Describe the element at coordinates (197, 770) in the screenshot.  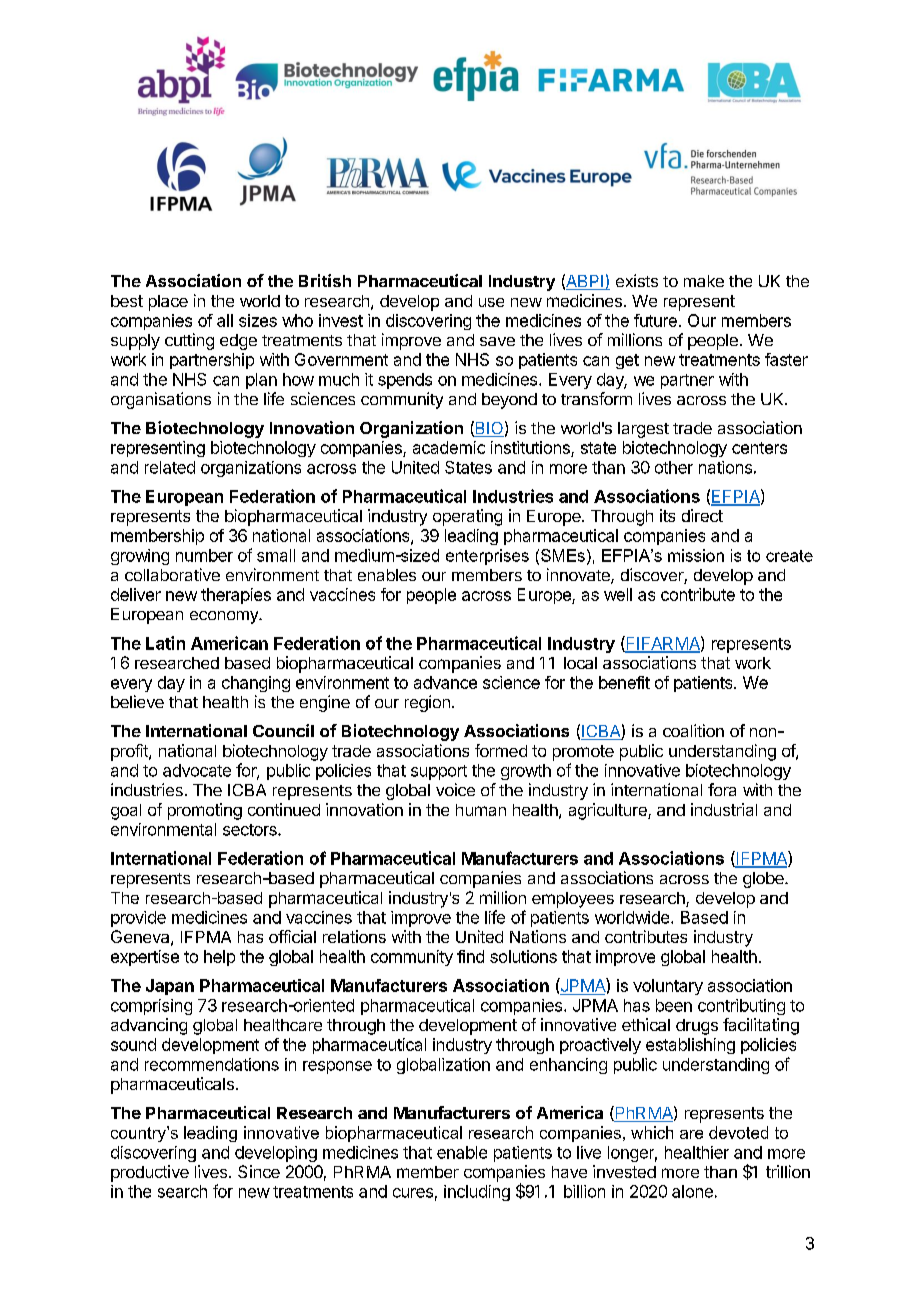
I see `advocate` at that location.
